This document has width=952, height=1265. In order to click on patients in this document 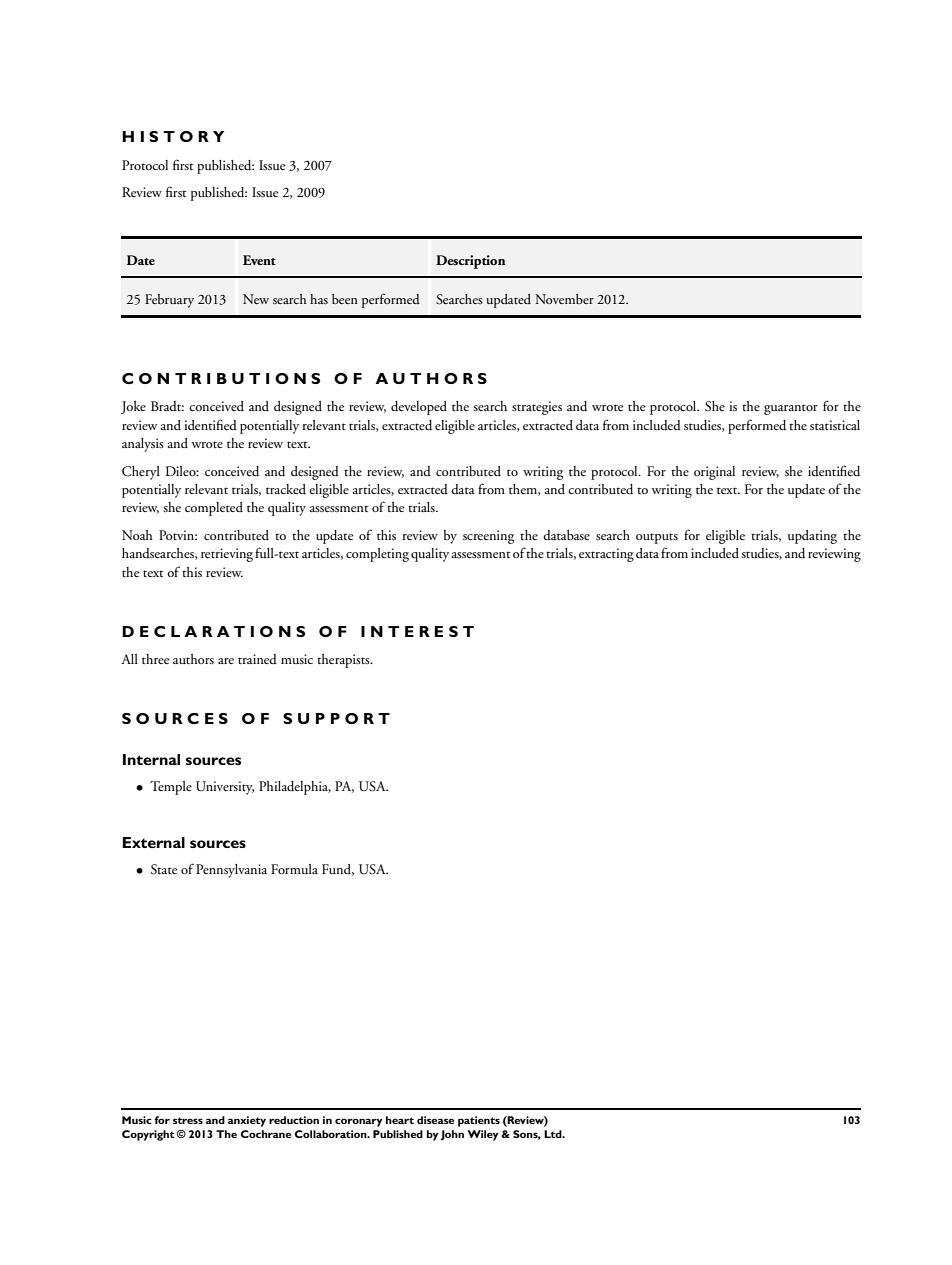, I will do `click(479, 1121)`.
